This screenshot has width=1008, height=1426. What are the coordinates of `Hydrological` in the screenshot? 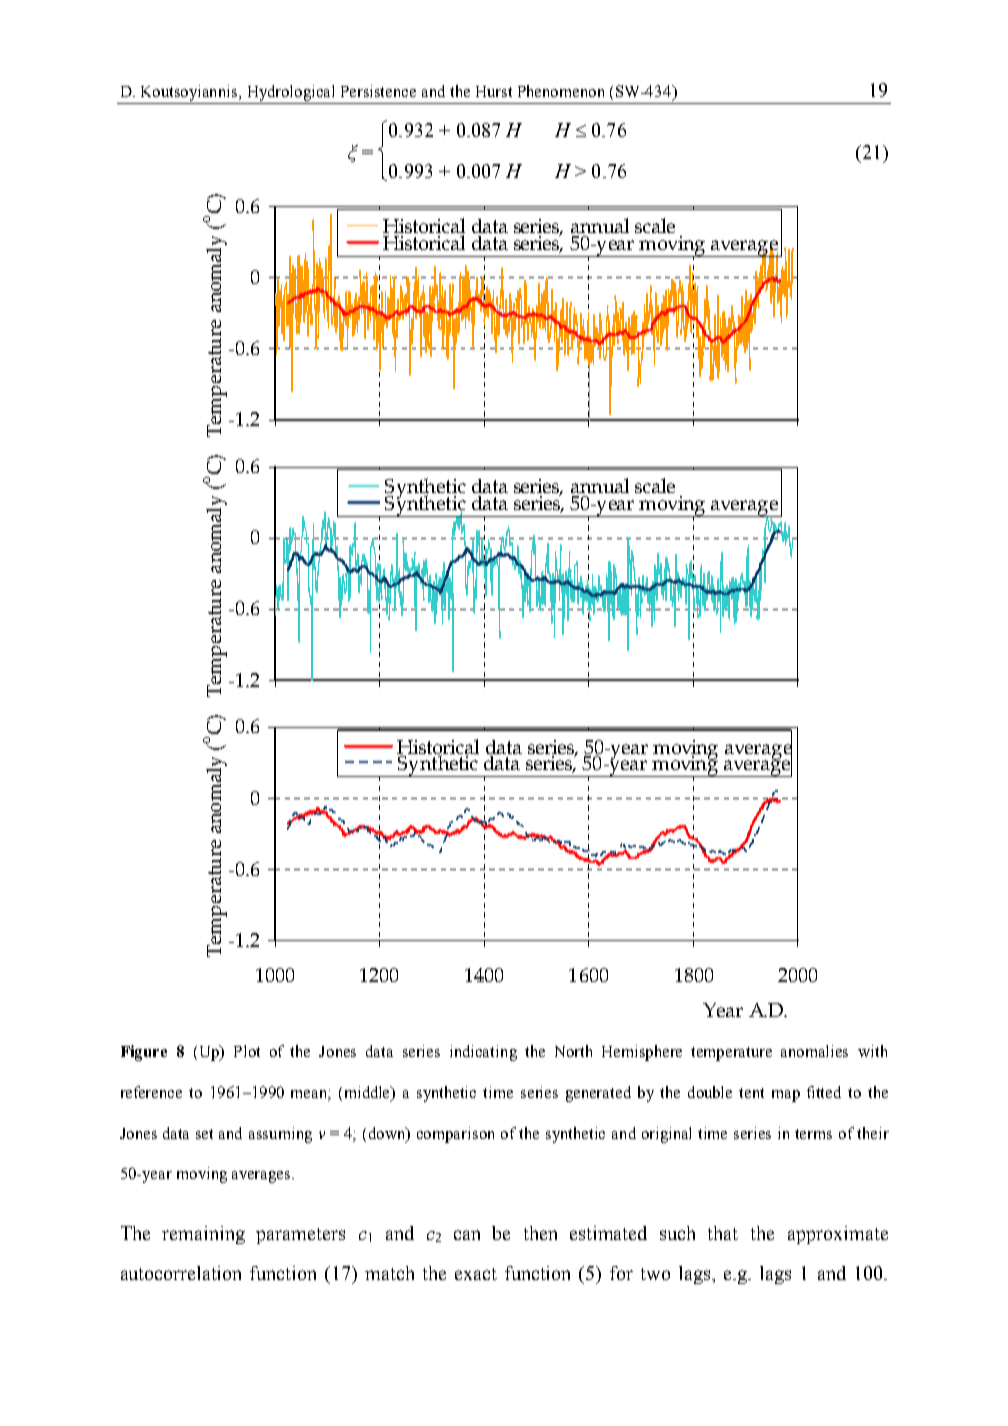 It's located at (291, 93).
